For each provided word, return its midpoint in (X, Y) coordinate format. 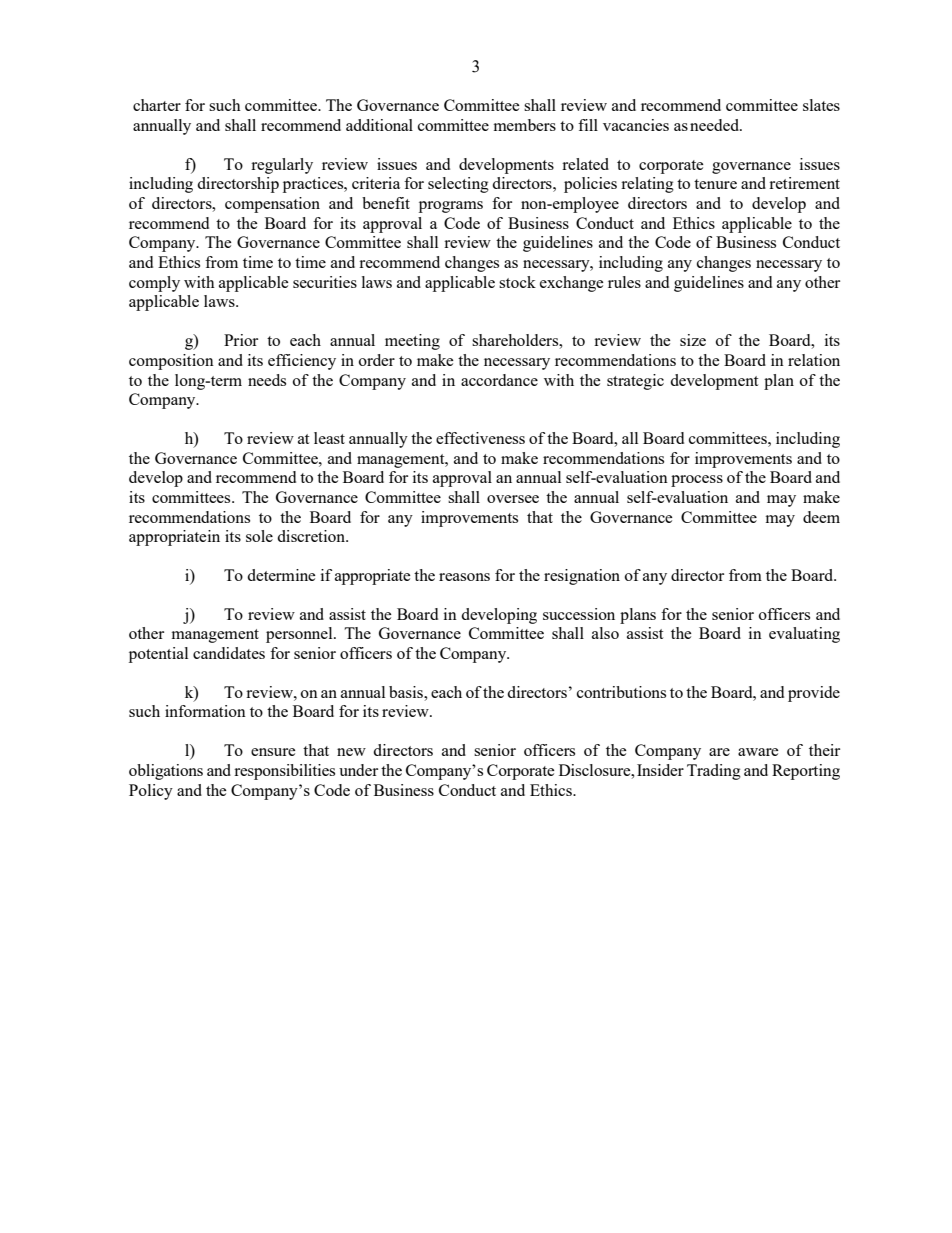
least (329, 438)
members (525, 125)
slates (821, 105)
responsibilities (284, 772)
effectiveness (480, 438)
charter (157, 105)
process (697, 481)
